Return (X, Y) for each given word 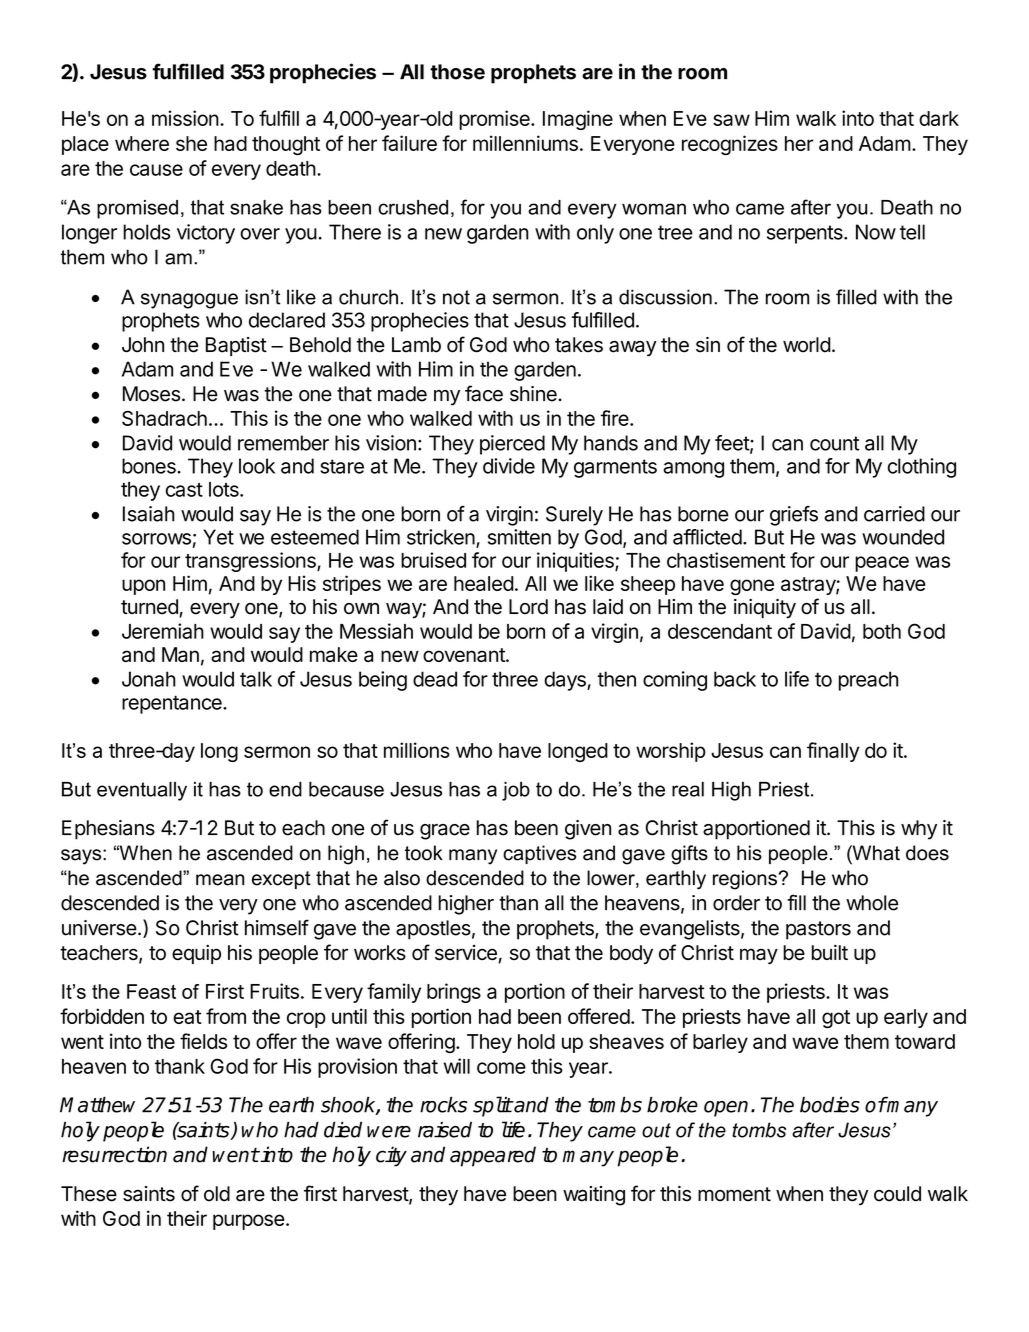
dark (939, 118)
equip (196, 954)
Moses (151, 394)
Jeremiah (163, 631)
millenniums (525, 143)
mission (185, 118)
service (467, 954)
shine (534, 394)
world (807, 345)
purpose (249, 1222)
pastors (818, 930)
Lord (528, 607)
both (882, 631)
